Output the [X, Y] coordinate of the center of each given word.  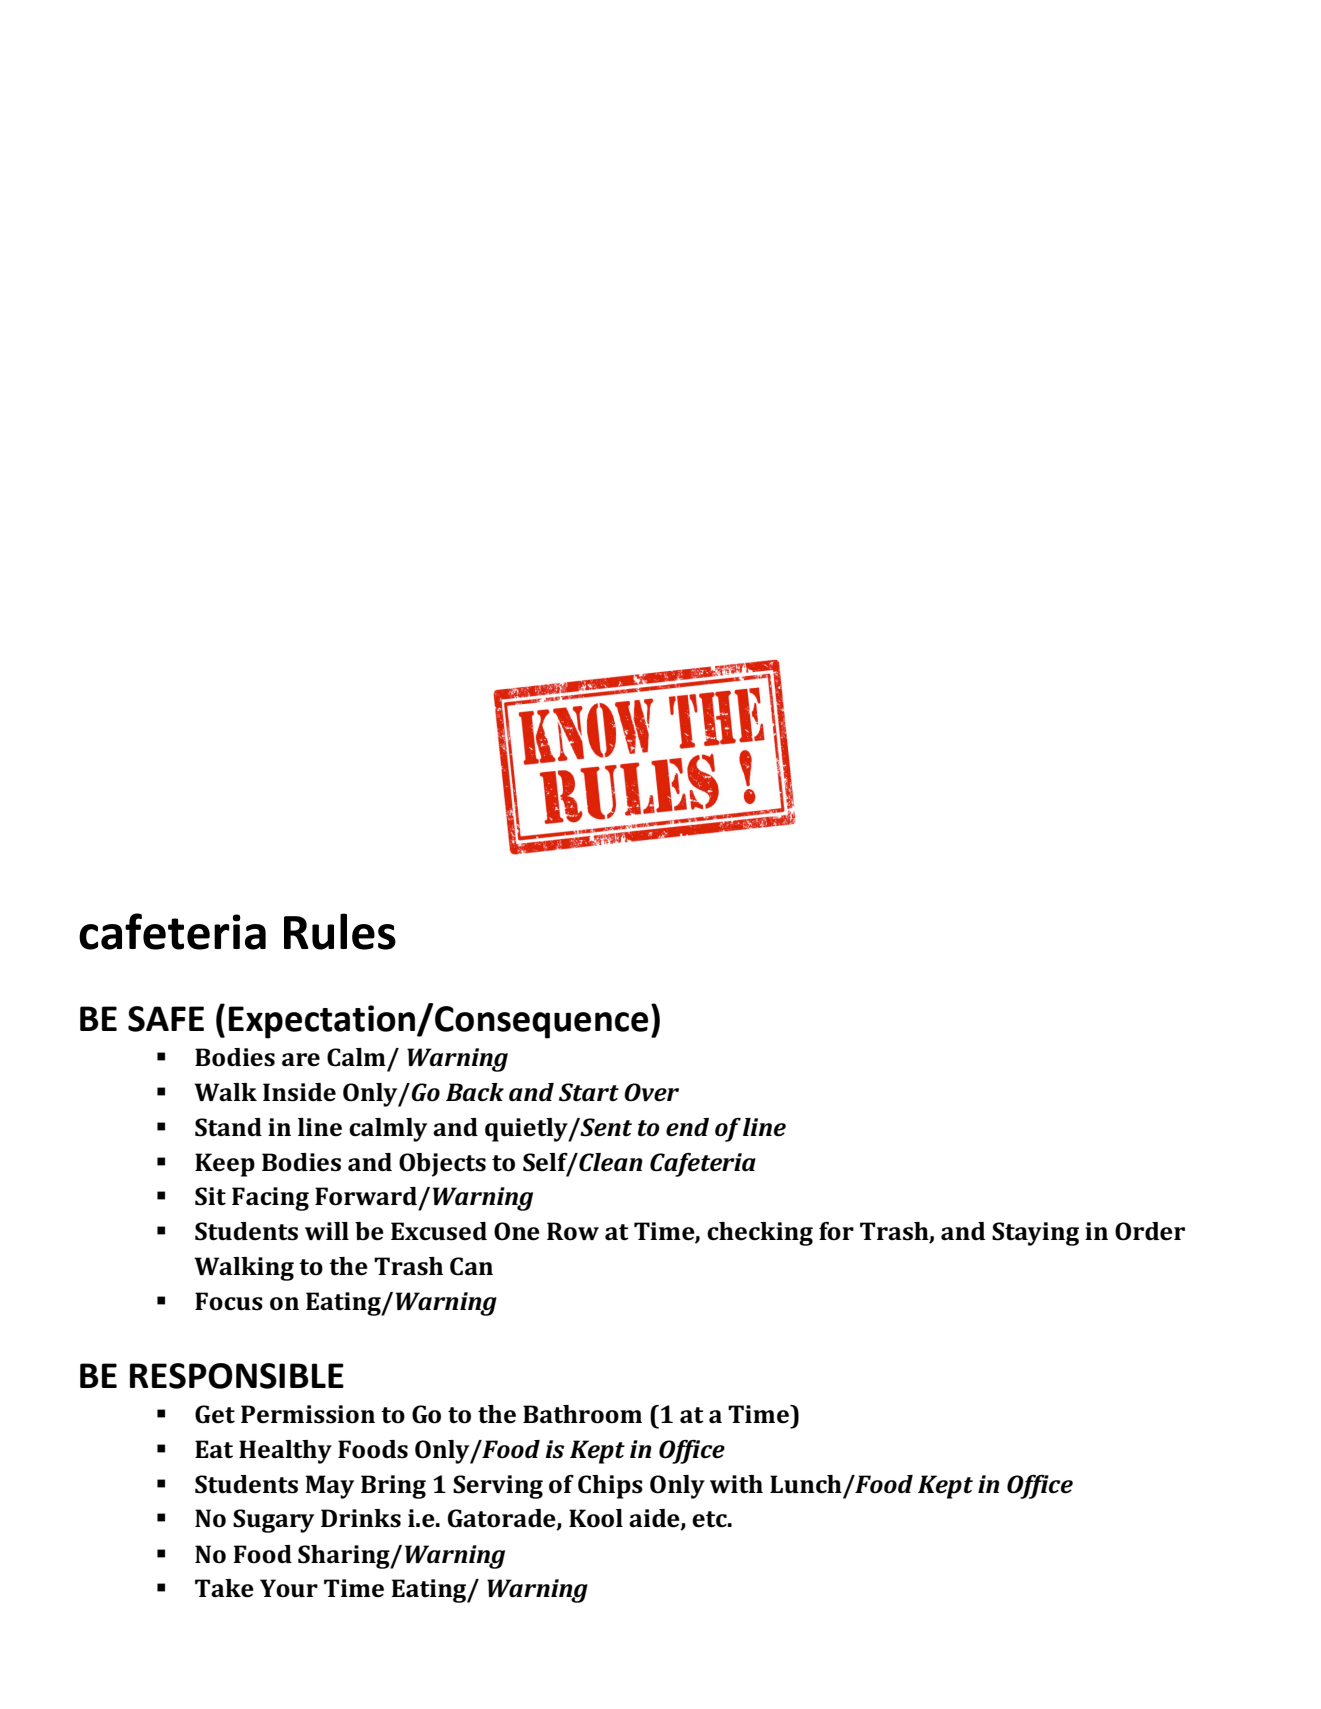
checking [760, 1234]
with [736, 1484]
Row [573, 1231]
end [687, 1127]
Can [471, 1266]
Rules [340, 931]
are [301, 1060]
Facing [270, 1199]
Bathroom [582, 1414]
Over [651, 1092]
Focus [229, 1301]
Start [589, 1092]
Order [1150, 1231]
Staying [1035, 1234]
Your [289, 1588]
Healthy [285, 1452]
